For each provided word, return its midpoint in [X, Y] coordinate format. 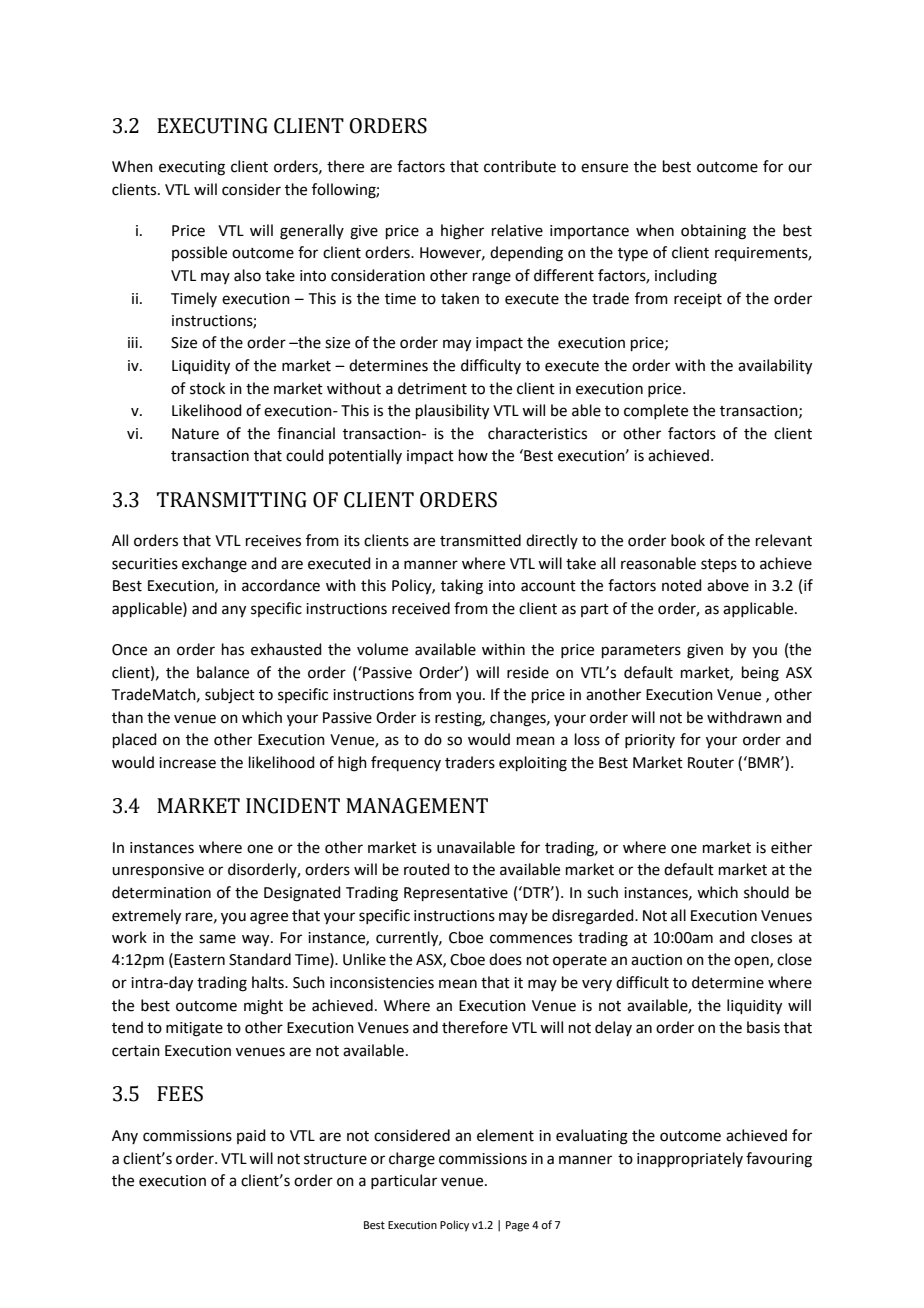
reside [528, 672]
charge [412, 1160]
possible [199, 253]
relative [517, 230]
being [760, 674]
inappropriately [690, 1159]
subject [230, 696]
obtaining [713, 232]
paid [251, 1136]
